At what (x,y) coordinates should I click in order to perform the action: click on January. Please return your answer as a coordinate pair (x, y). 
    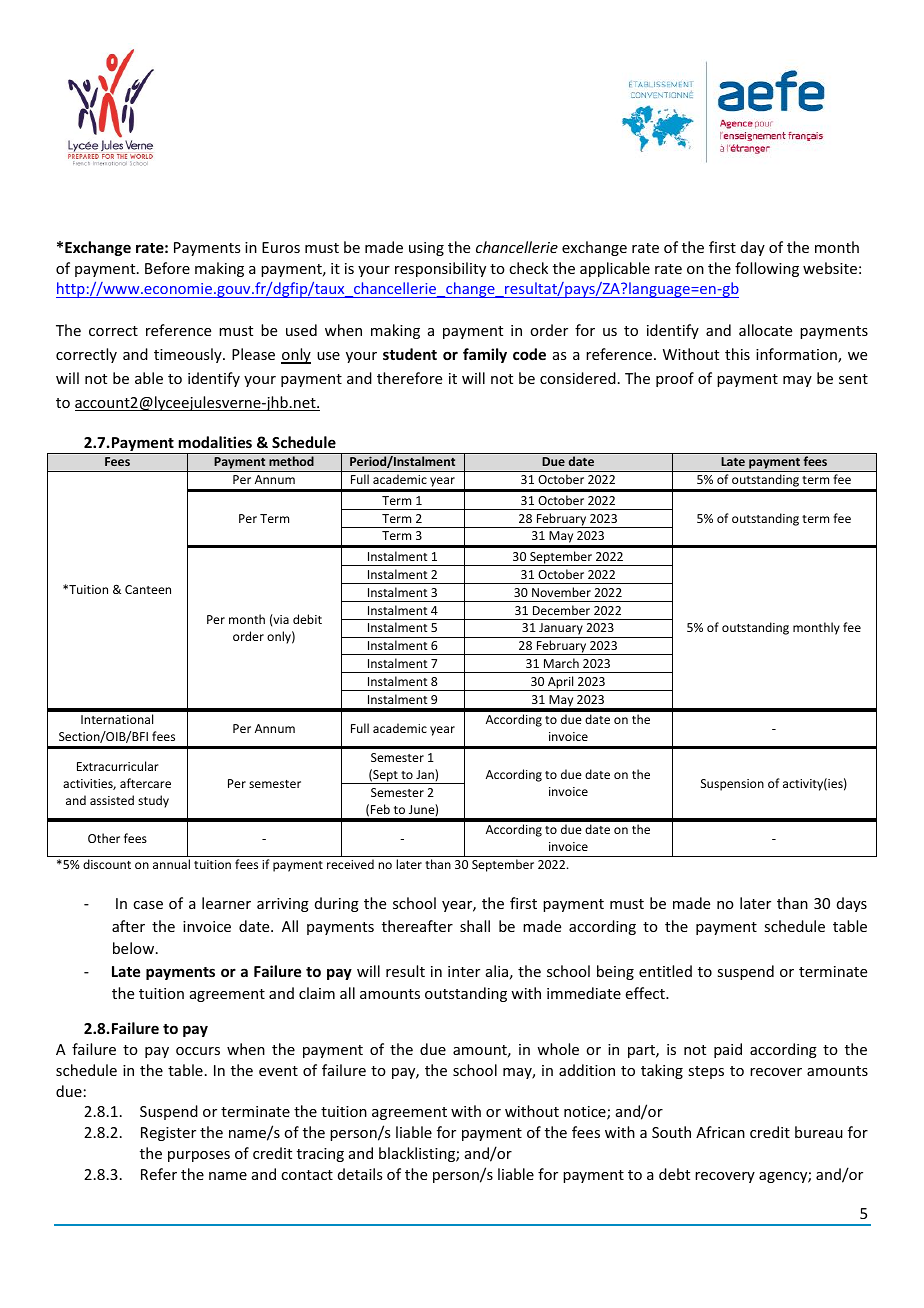
    Looking at the image, I should click on (561, 630).
